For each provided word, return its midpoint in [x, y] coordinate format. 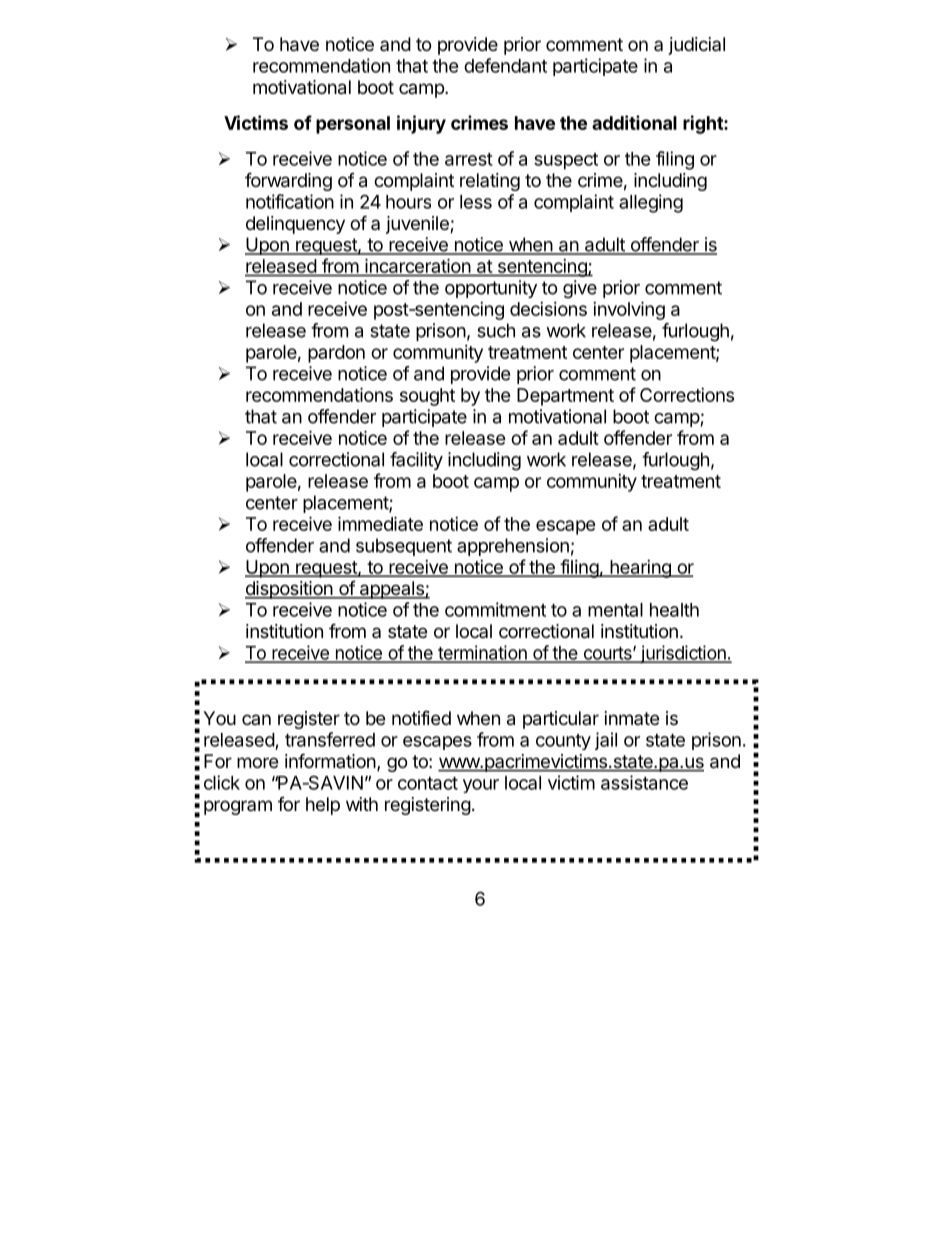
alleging [651, 203]
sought [427, 397]
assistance [644, 782]
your [481, 786]
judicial [697, 46]
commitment [495, 609]
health [674, 610]
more [257, 762]
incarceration [417, 267]
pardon [336, 354]
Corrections [687, 395]
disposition [289, 590]
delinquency [295, 225]
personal [353, 125]
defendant [505, 65]
